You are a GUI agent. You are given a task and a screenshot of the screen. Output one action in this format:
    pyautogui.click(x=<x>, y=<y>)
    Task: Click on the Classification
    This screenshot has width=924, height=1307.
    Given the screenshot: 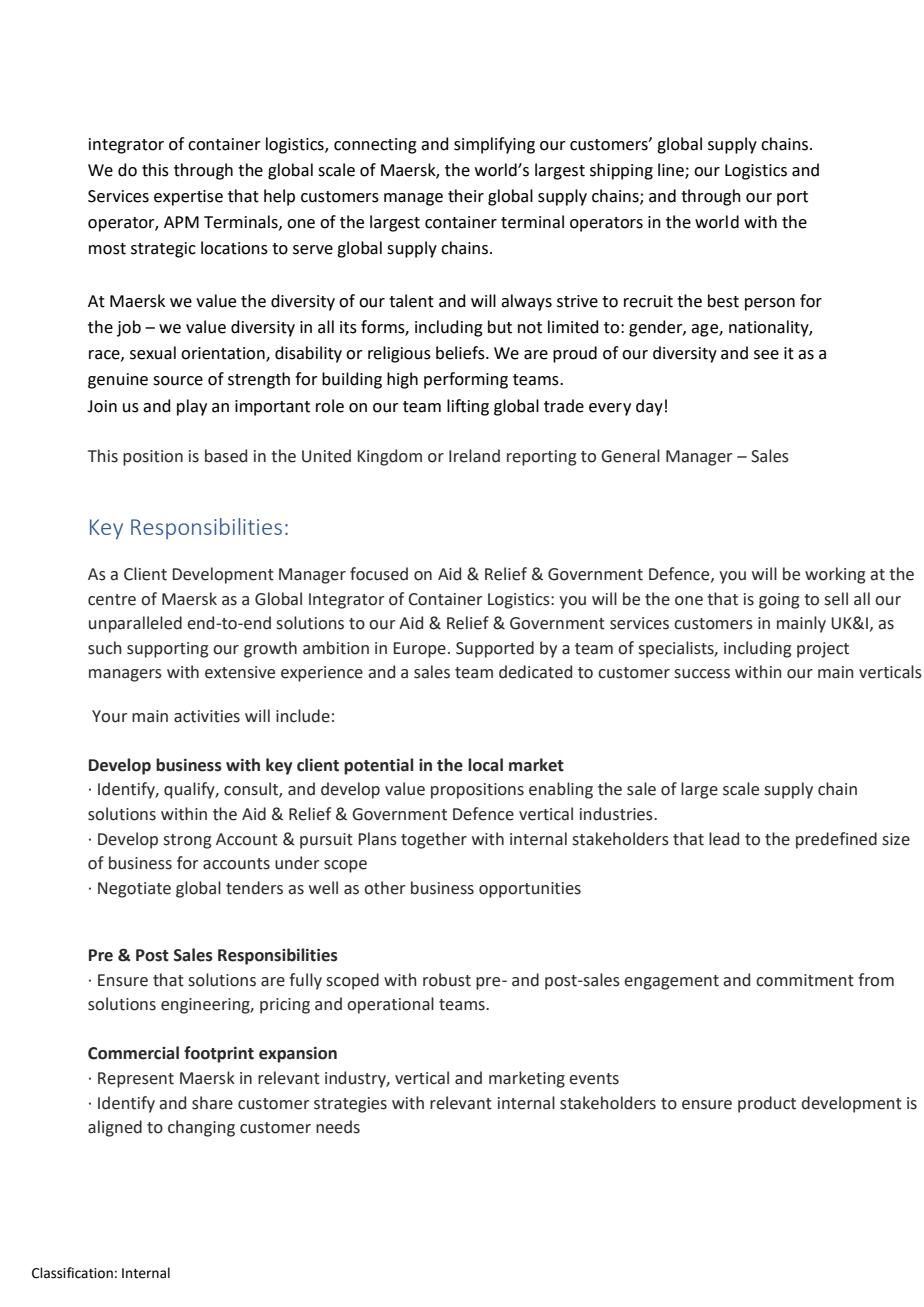 What is the action you would take?
    pyautogui.click(x=72, y=1273)
